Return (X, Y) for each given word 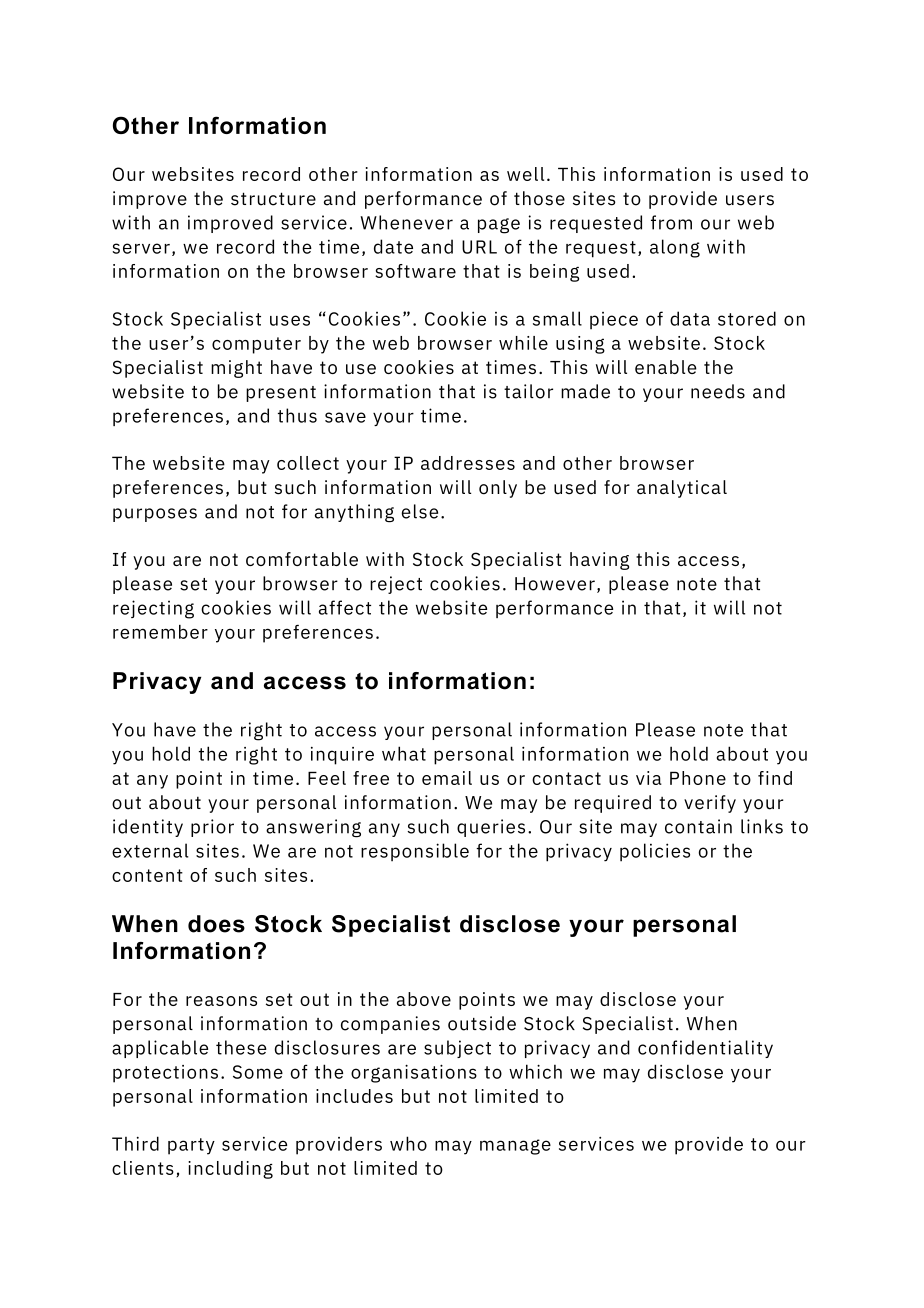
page (499, 226)
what (404, 753)
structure (273, 199)
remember (160, 632)
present (281, 394)
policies (655, 852)
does (216, 924)
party (191, 1146)
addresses (468, 463)
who (408, 1143)
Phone (698, 778)
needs (718, 391)
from (671, 222)
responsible (415, 852)
